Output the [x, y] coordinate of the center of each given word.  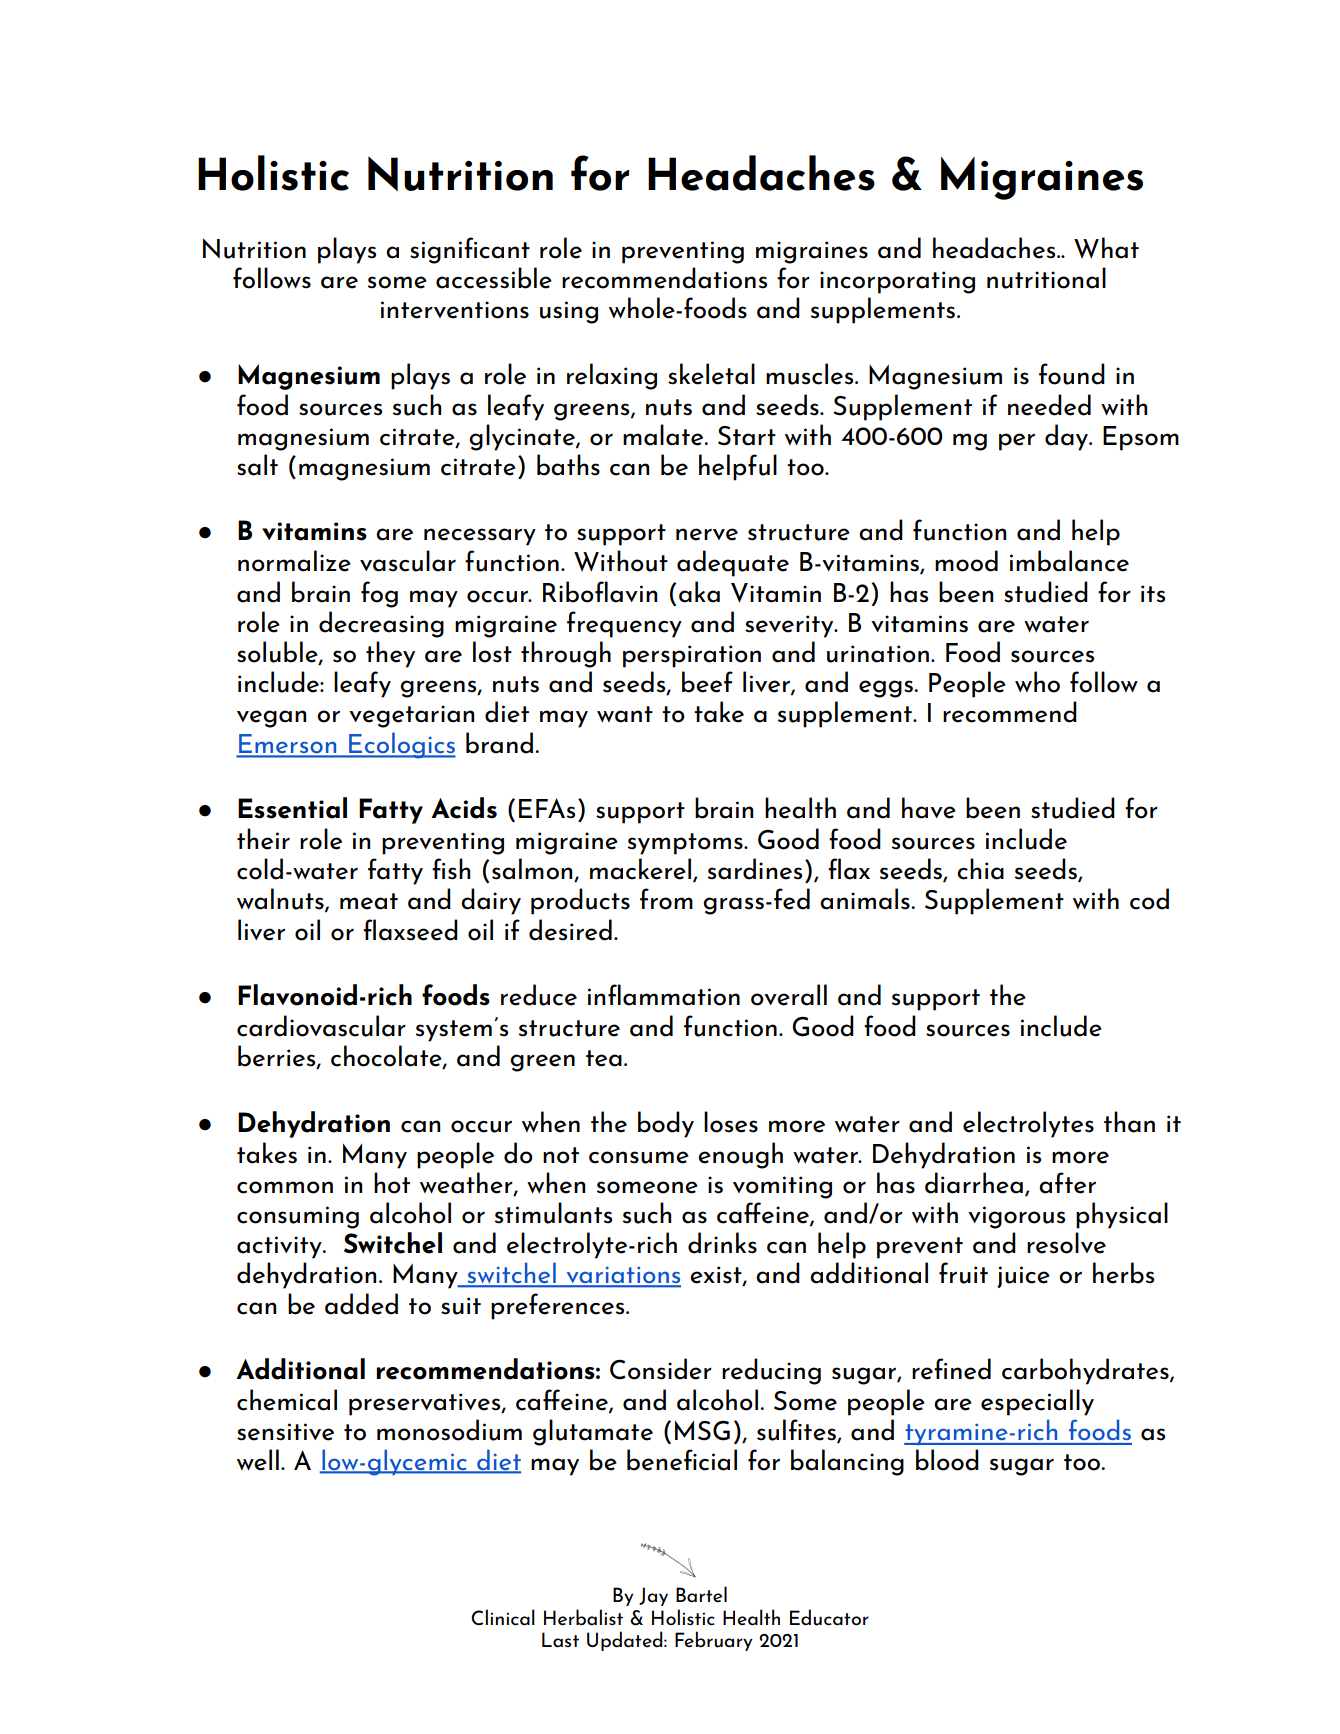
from [666, 899]
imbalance [1069, 561]
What [1106, 248]
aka [699, 592]
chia [980, 869]
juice [1023, 1277]
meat [369, 901]
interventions [455, 310]
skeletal [711, 374]
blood [947, 1460]
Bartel [701, 1594]
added [361, 1304]
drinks [722, 1243]
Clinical [503, 1617]
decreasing [381, 624]
